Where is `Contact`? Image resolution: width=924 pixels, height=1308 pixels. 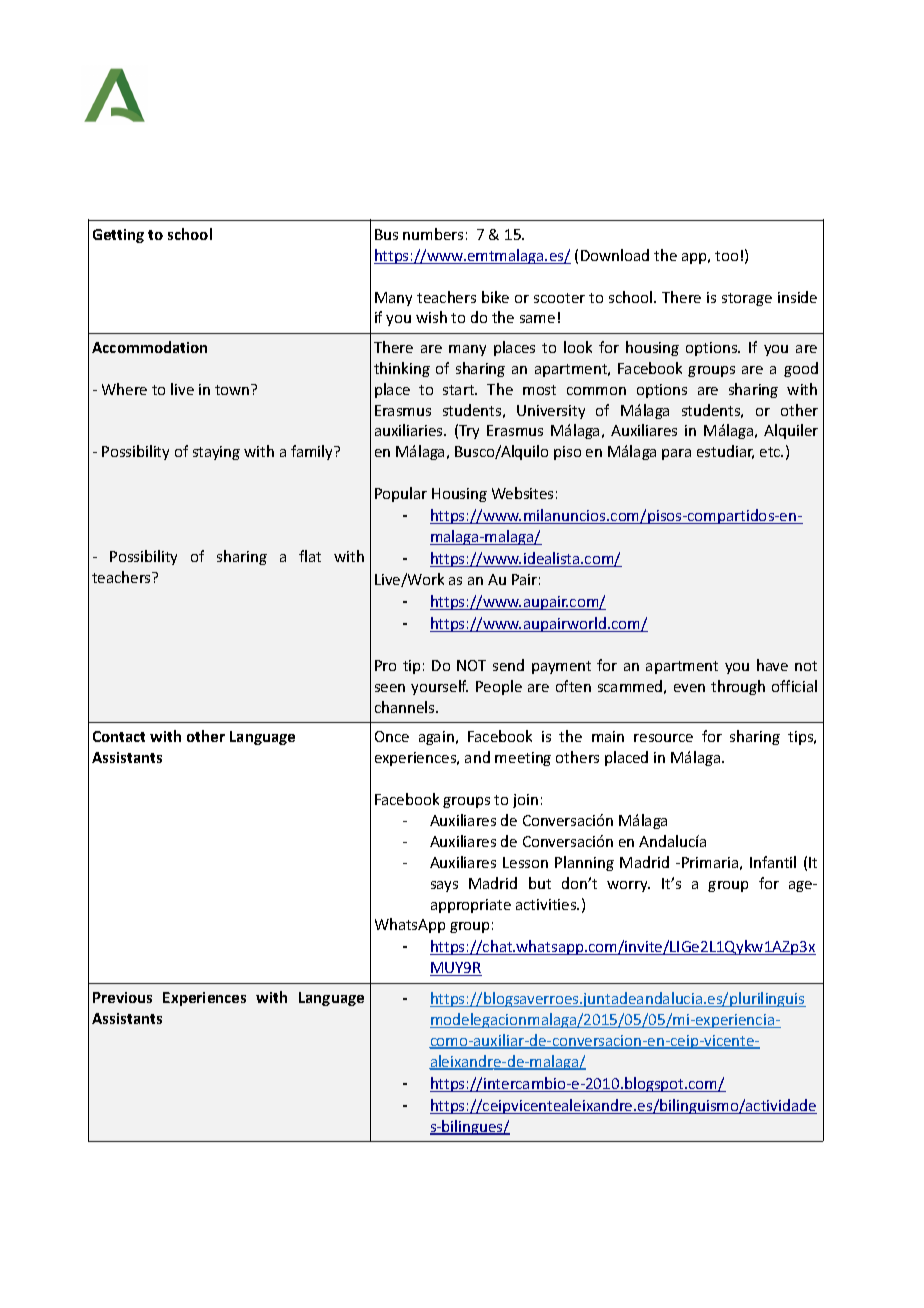
Contact is located at coordinates (119, 736).
